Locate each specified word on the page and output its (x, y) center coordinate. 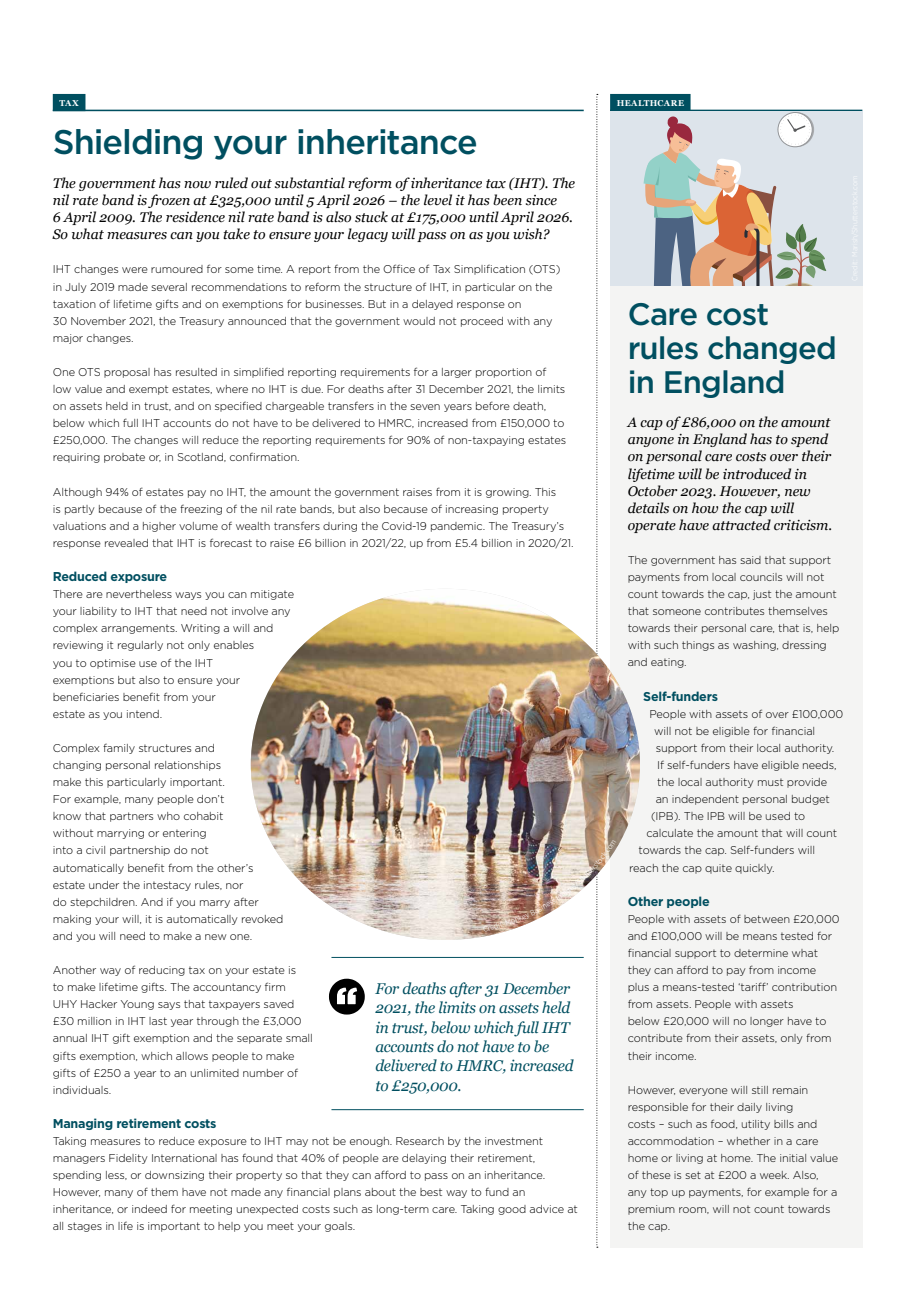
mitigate (272, 595)
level (438, 200)
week (774, 1175)
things (698, 646)
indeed (149, 1209)
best (431, 1192)
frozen (169, 201)
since (541, 200)
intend (144, 714)
